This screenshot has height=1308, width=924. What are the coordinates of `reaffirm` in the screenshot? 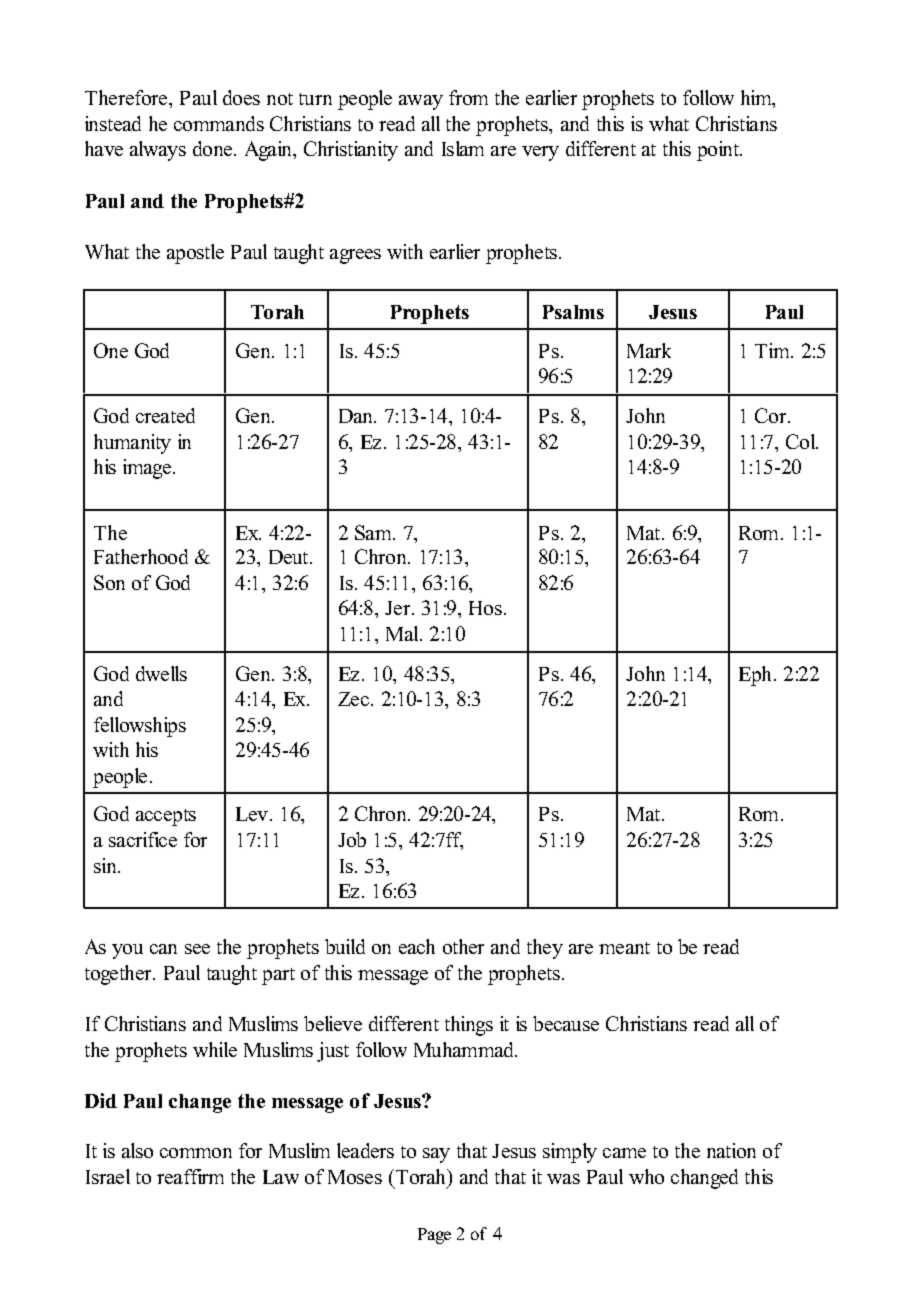 It's located at (190, 1176).
